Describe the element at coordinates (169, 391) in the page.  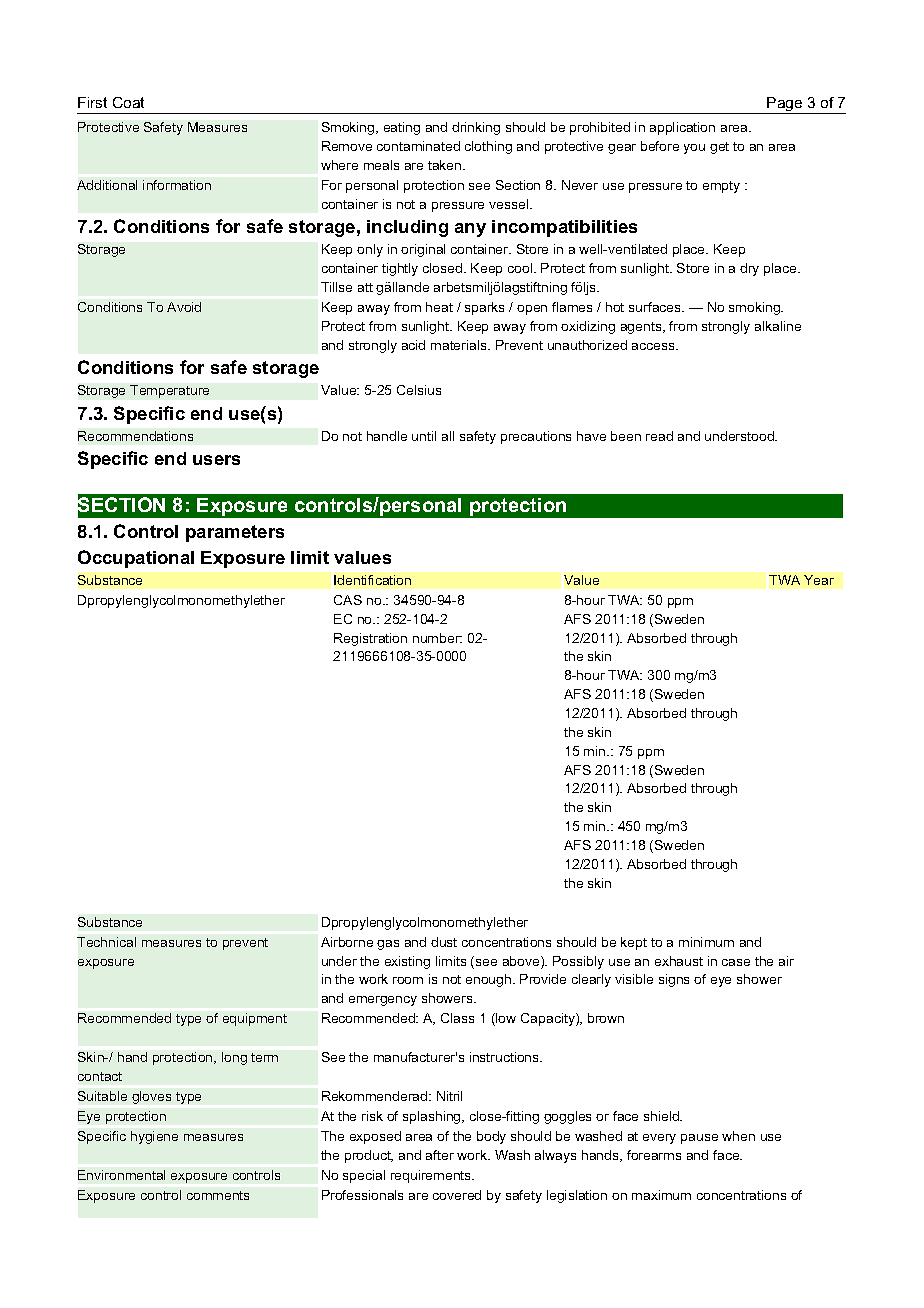
I see `Temperature` at that location.
